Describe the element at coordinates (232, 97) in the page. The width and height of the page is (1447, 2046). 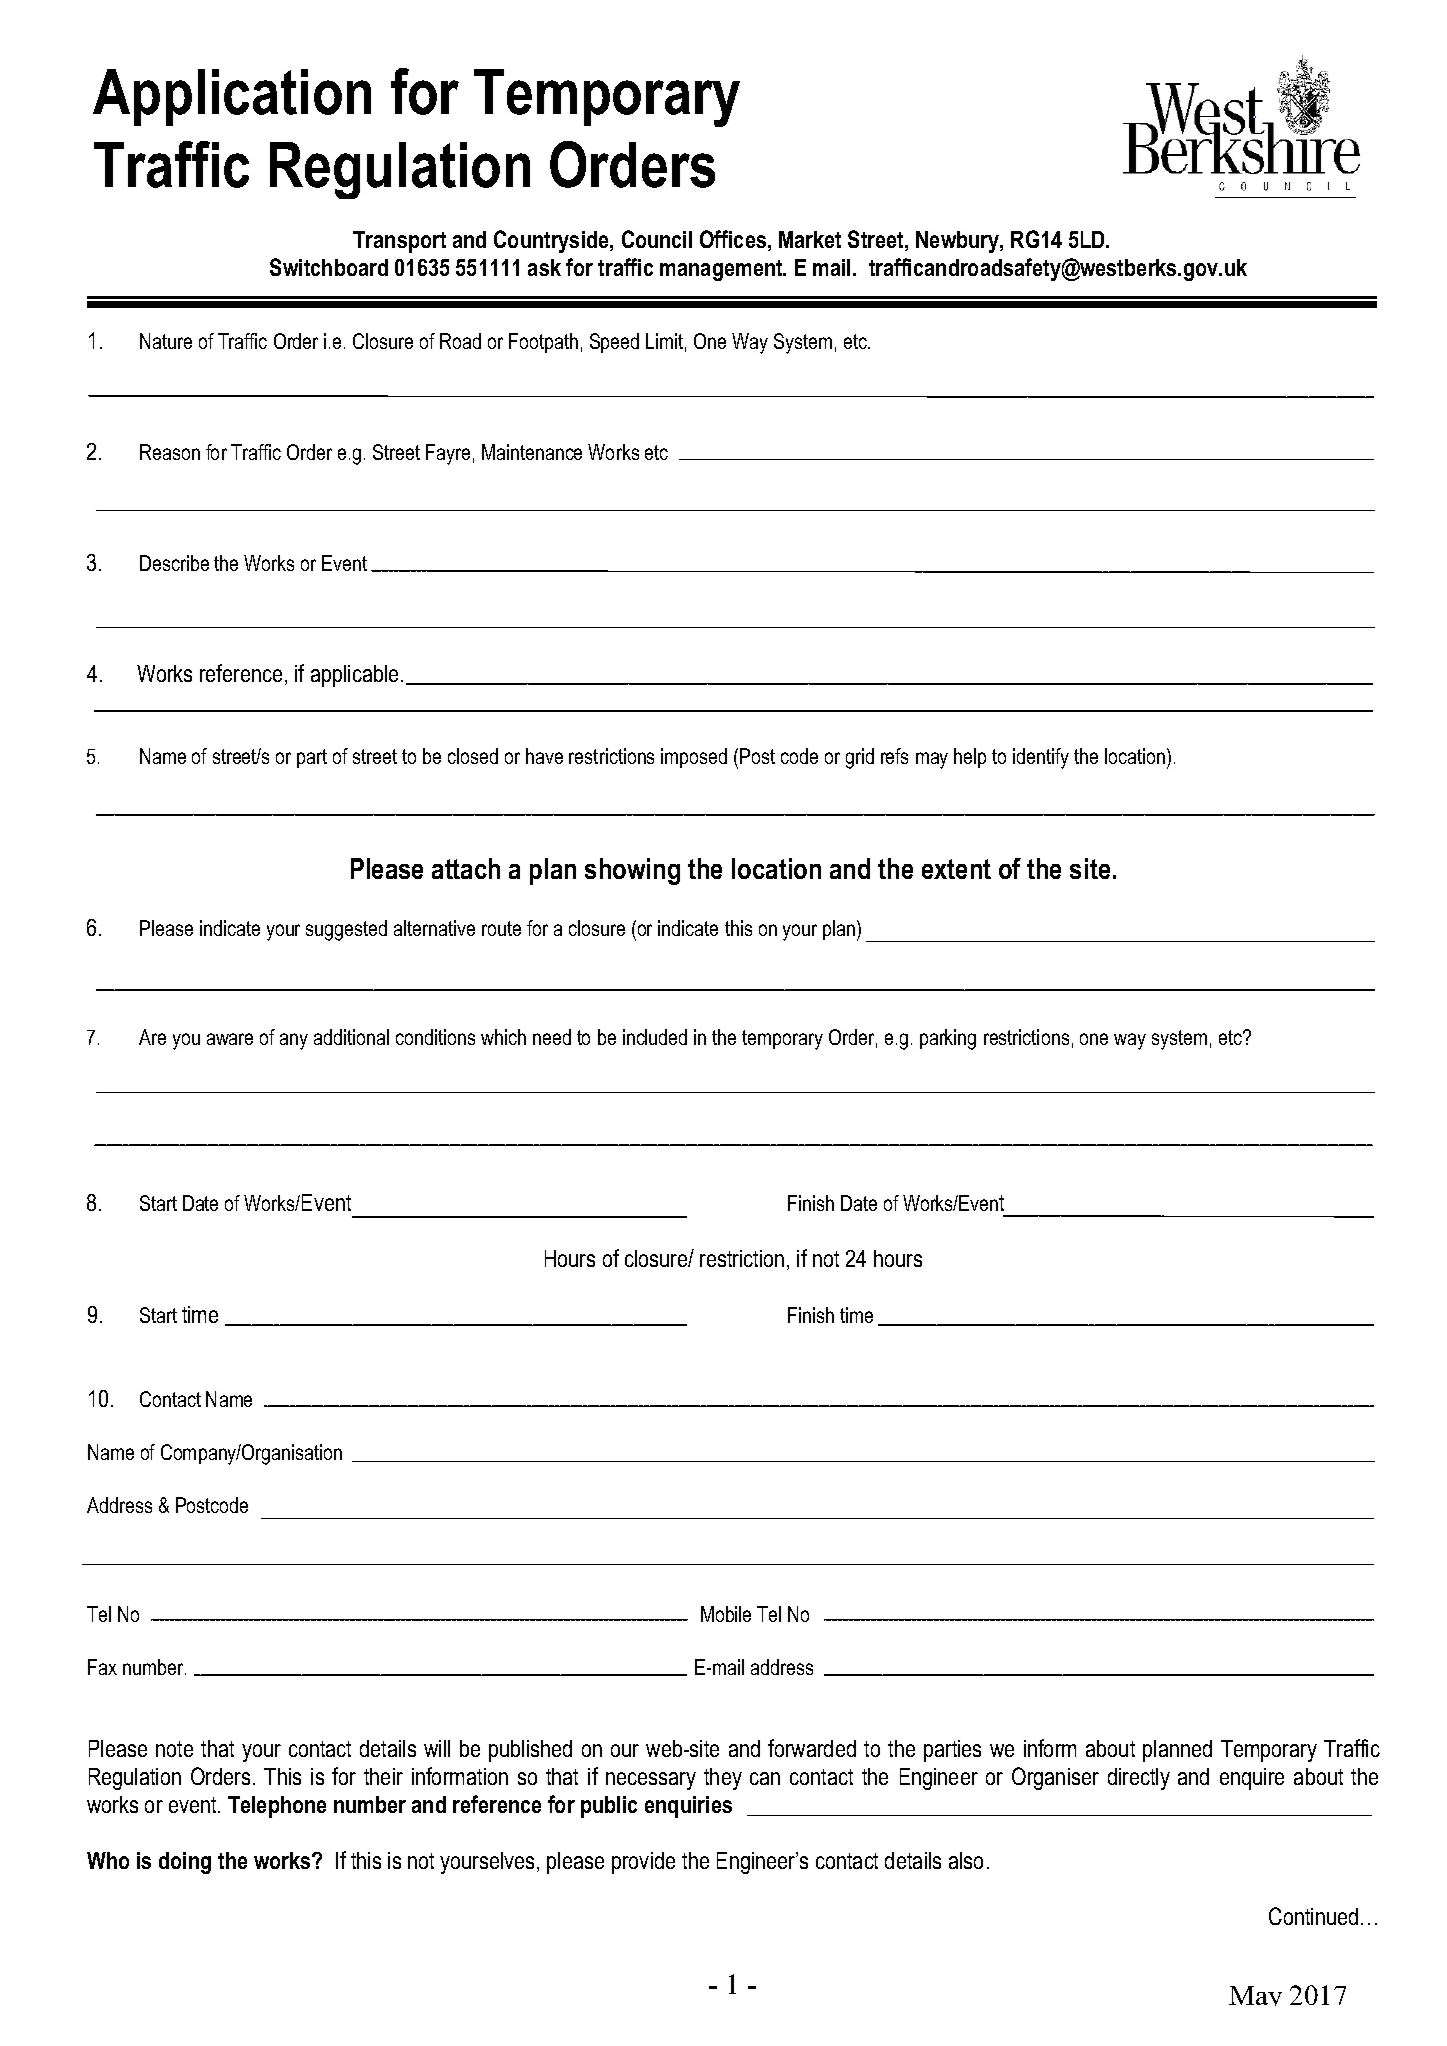
I see `Application` at that location.
